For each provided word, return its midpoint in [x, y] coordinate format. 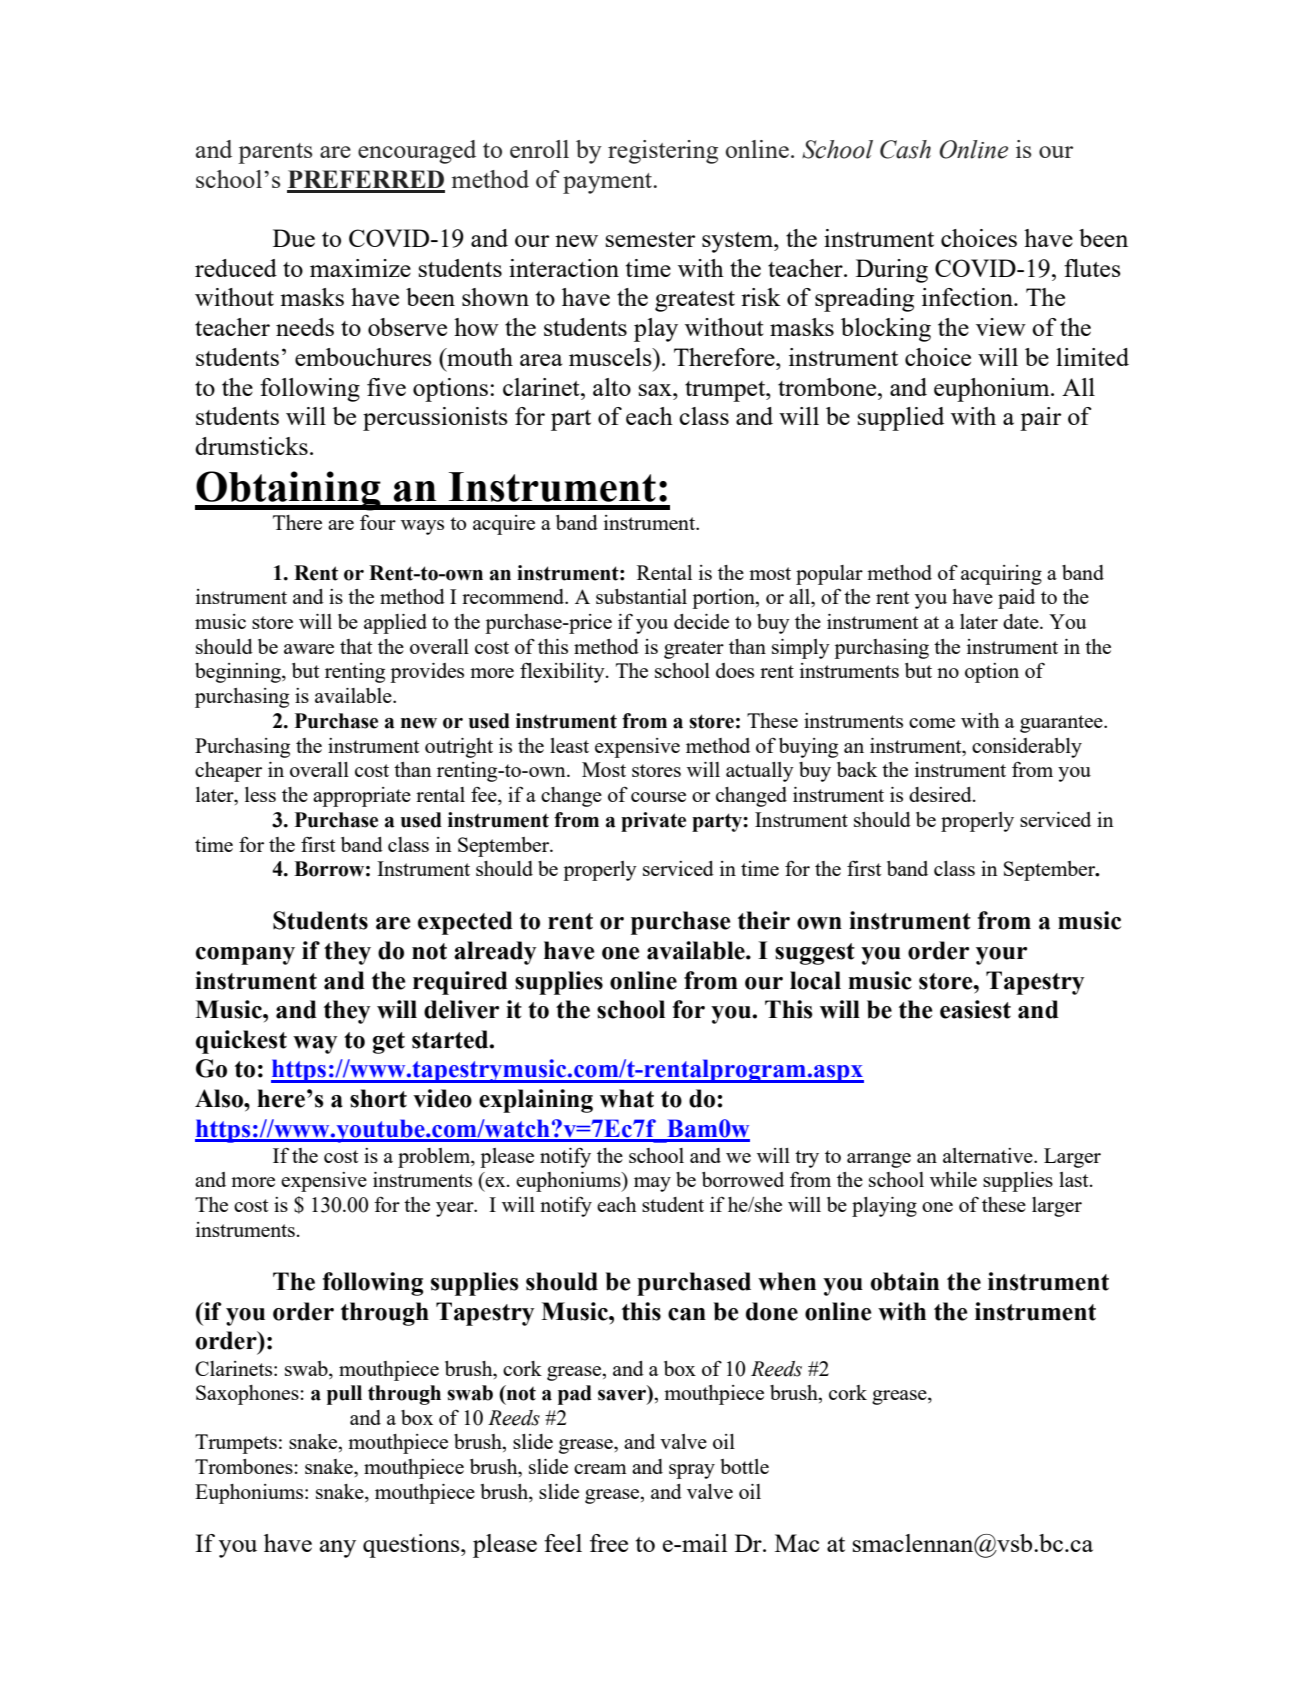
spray [692, 1471]
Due [294, 238]
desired [941, 794]
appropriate [362, 797]
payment [609, 183]
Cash [905, 149]
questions [412, 1546]
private [653, 822]
